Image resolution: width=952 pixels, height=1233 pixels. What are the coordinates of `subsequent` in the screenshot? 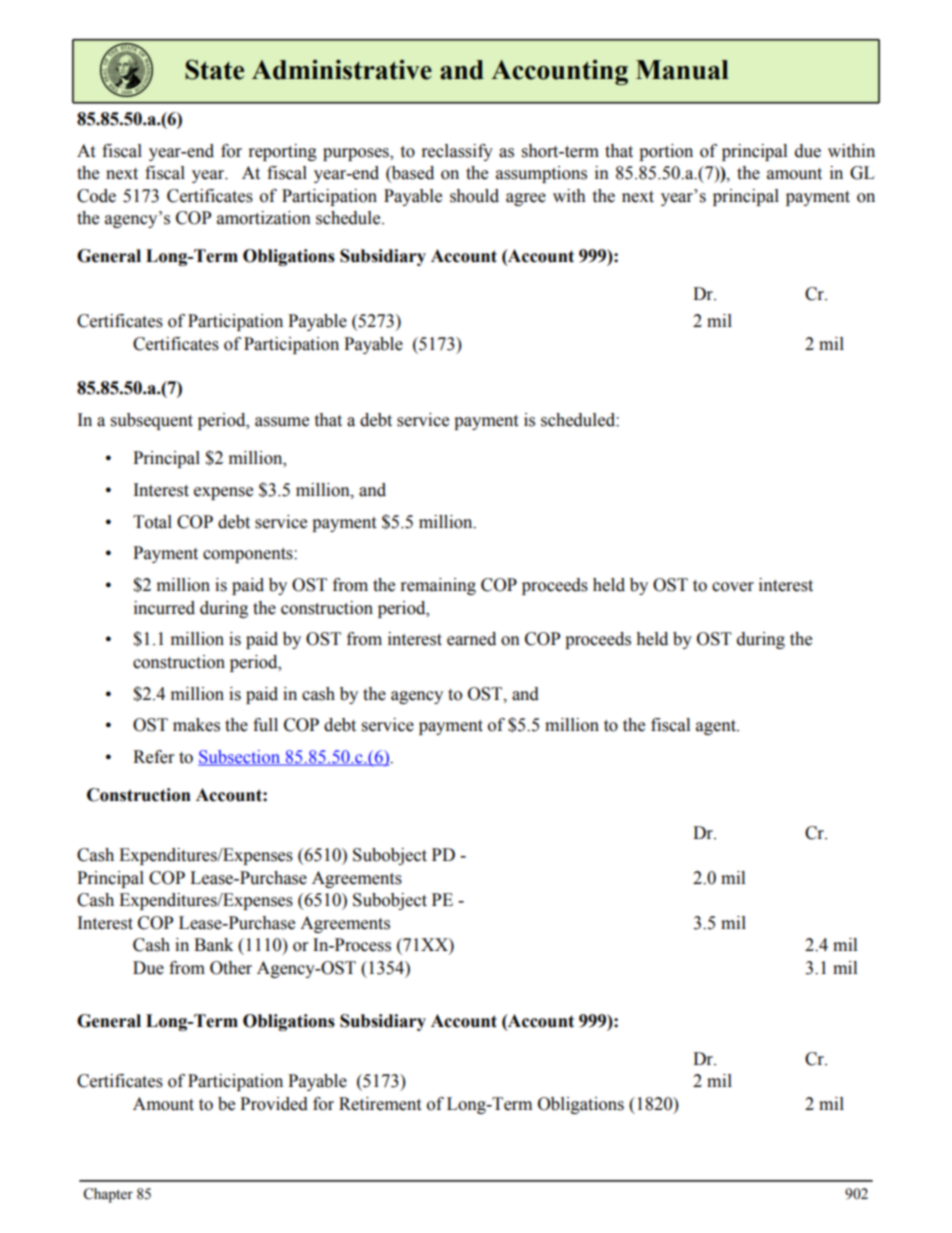 It's located at (152, 421).
